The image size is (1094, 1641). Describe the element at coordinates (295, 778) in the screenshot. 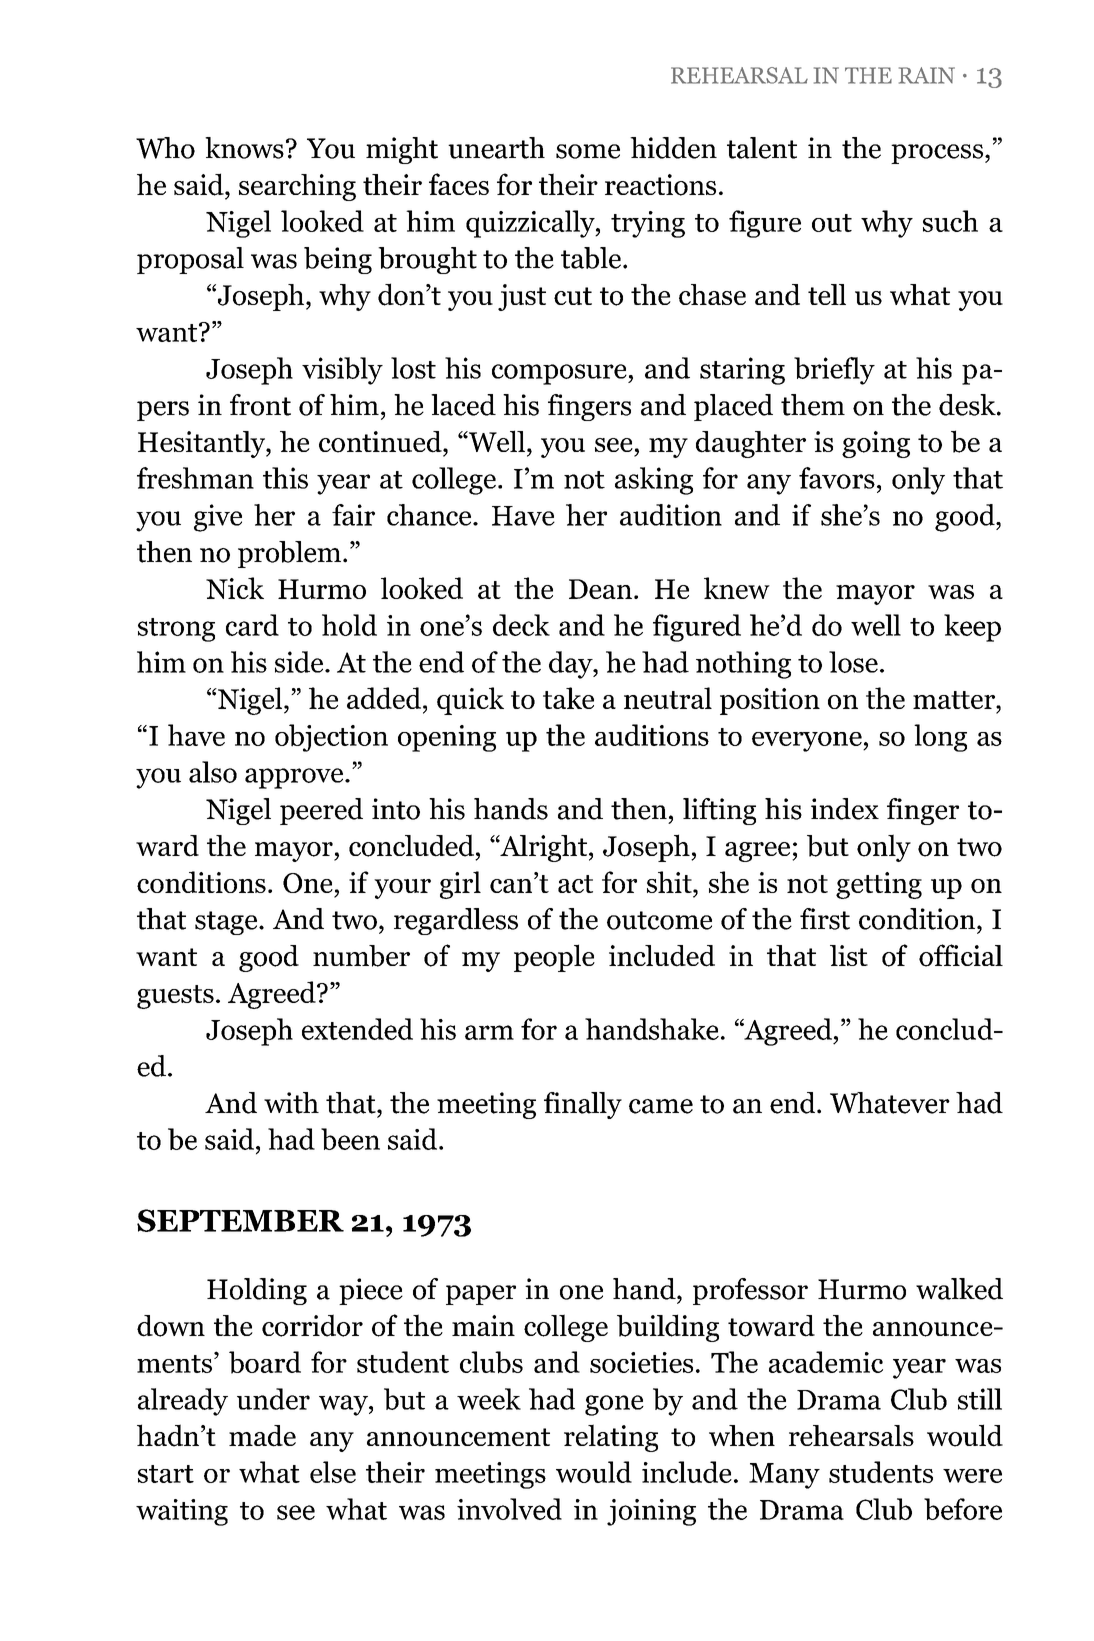

I see `approve` at that location.
